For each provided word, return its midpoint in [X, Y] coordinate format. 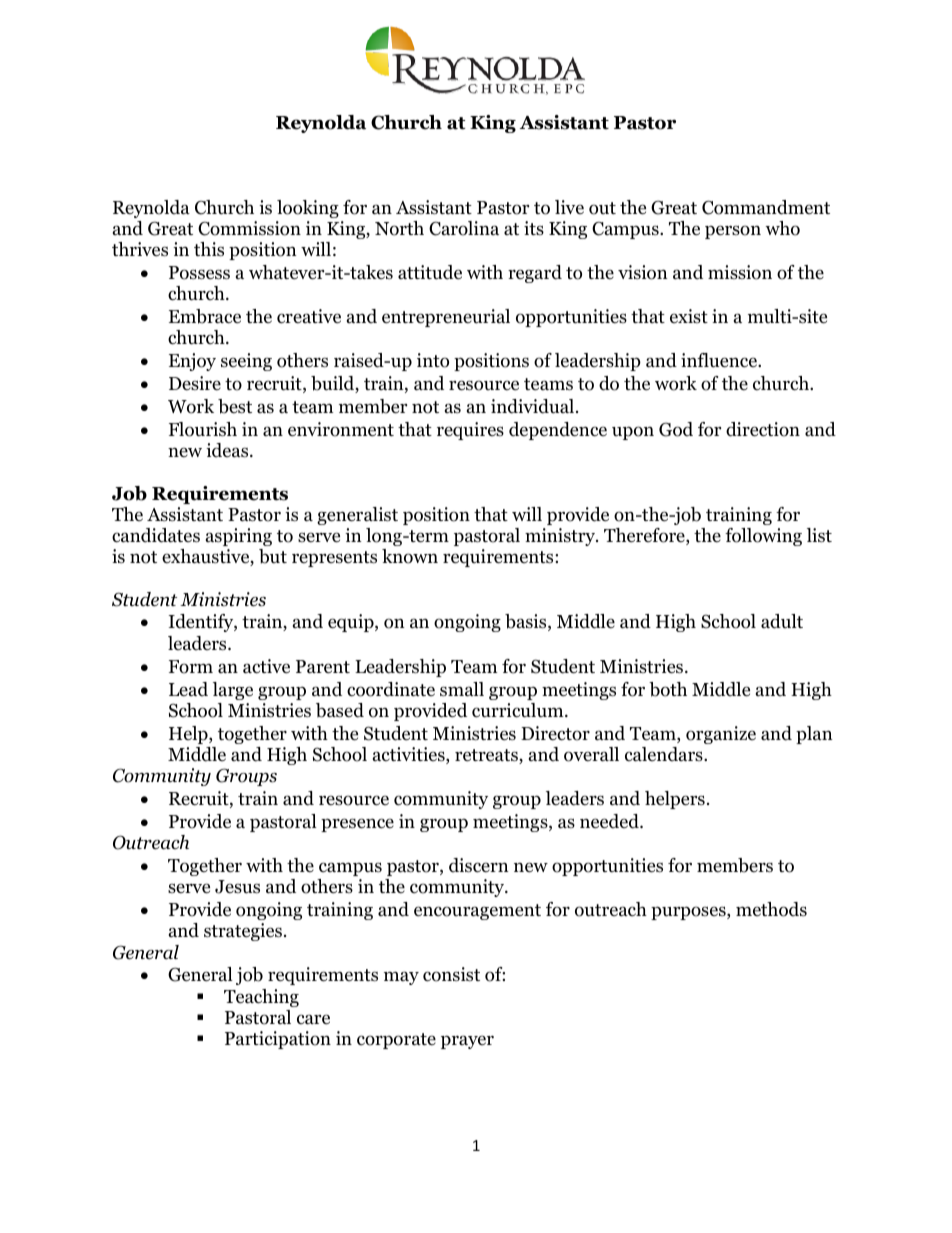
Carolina [464, 228]
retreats [487, 756]
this [209, 249]
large [233, 691]
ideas [228, 450]
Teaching [261, 998]
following [763, 537]
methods [771, 909]
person [733, 232]
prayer [467, 1042]
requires [470, 431]
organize [721, 735]
